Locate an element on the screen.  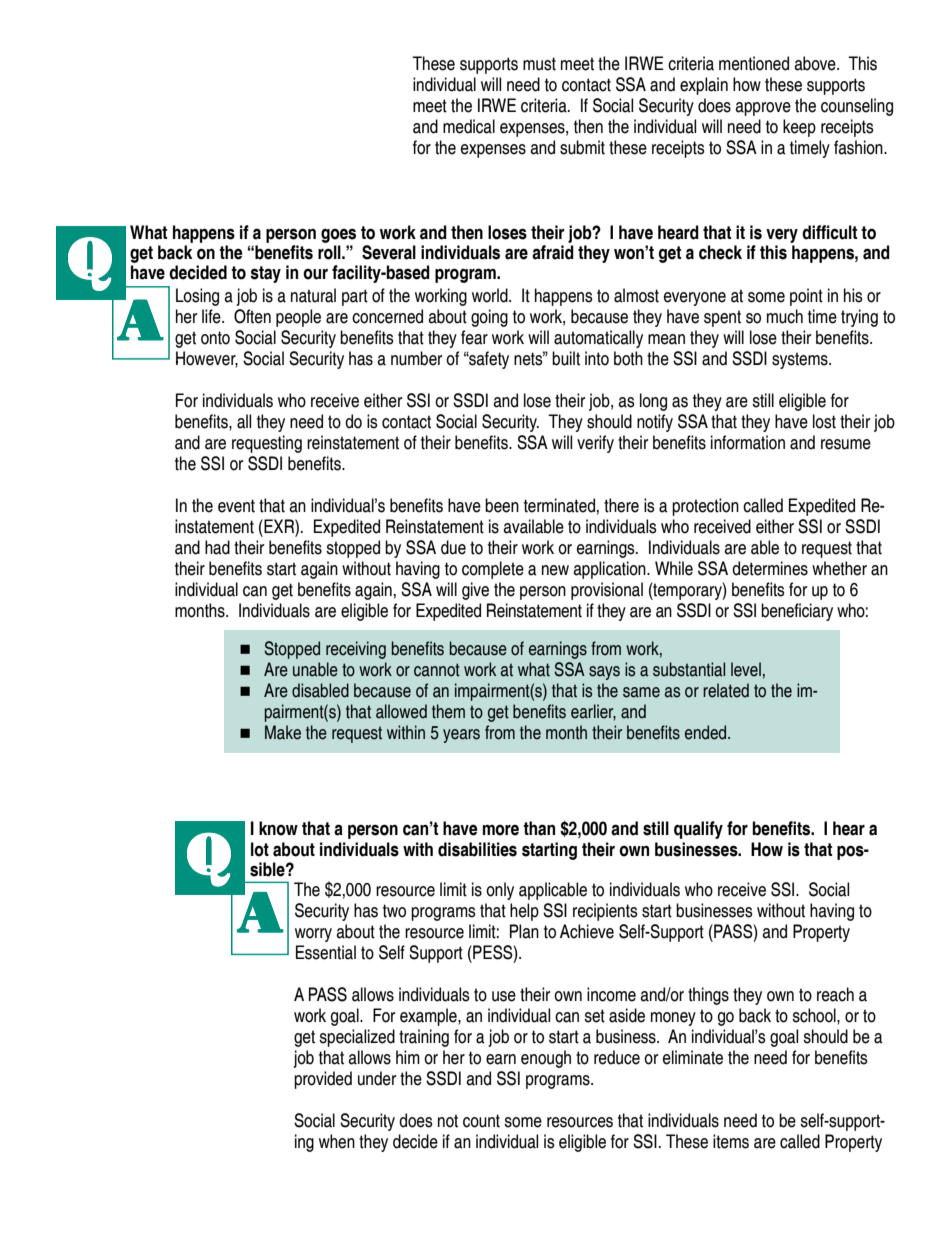
goes is located at coordinates (338, 235).
